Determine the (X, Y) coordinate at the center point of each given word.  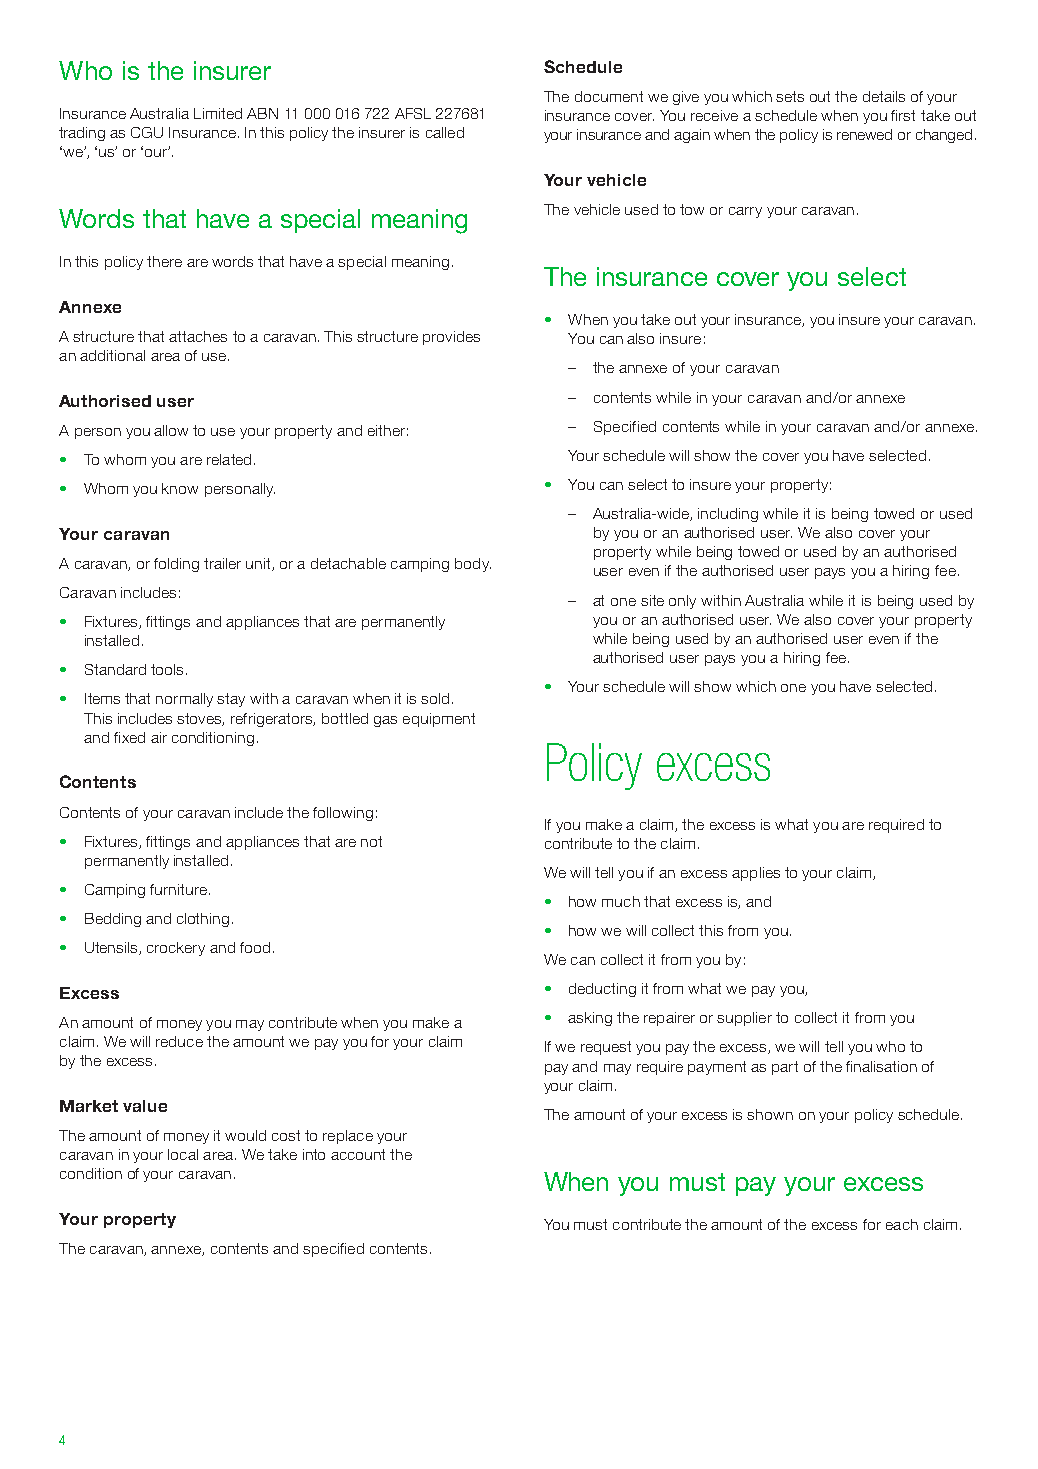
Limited (218, 113)
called (445, 132)
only (682, 602)
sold (435, 698)
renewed (864, 134)
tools (167, 669)
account (358, 1154)
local (183, 1154)
